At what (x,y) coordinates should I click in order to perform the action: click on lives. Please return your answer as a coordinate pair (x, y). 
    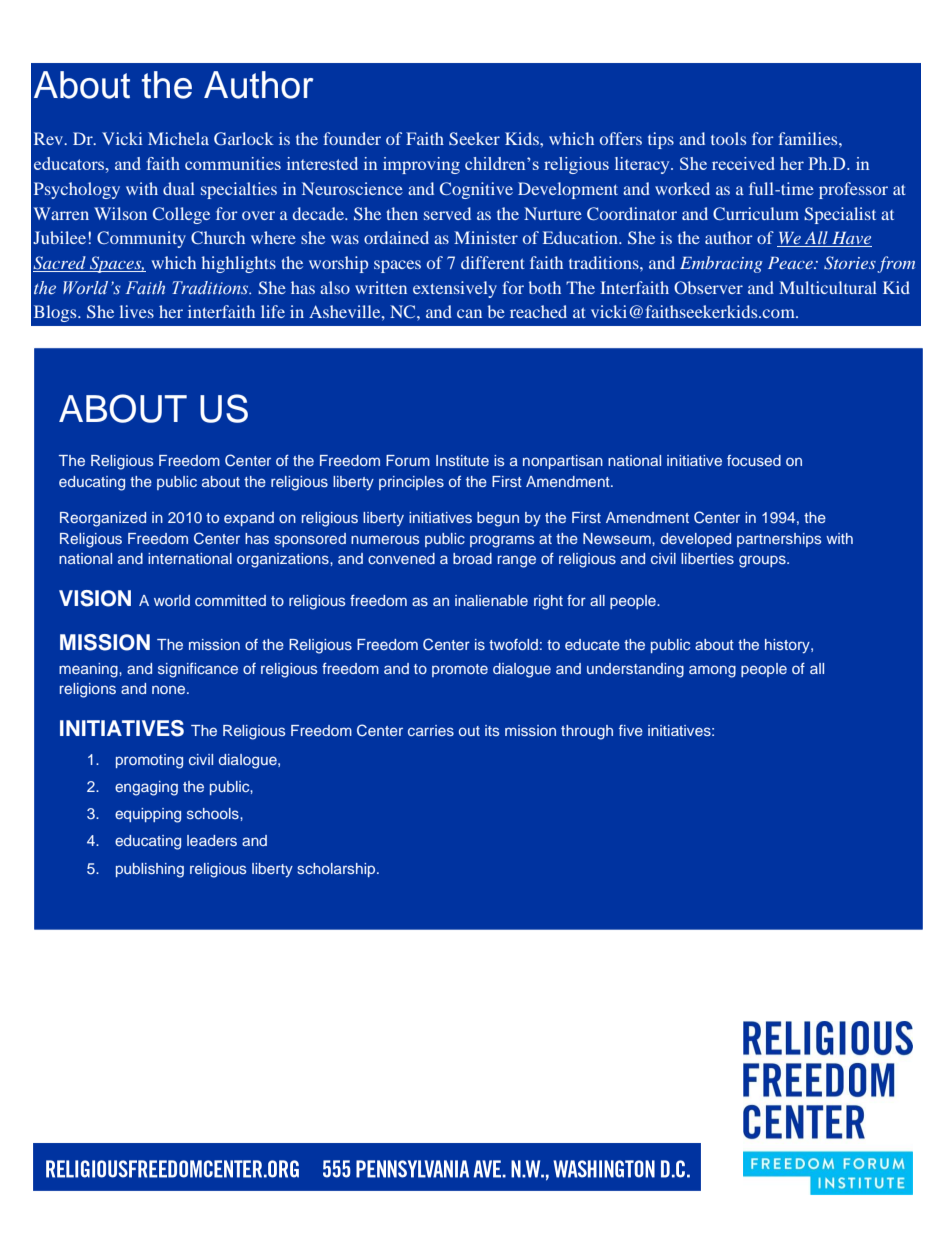
    Looking at the image, I should click on (137, 311).
